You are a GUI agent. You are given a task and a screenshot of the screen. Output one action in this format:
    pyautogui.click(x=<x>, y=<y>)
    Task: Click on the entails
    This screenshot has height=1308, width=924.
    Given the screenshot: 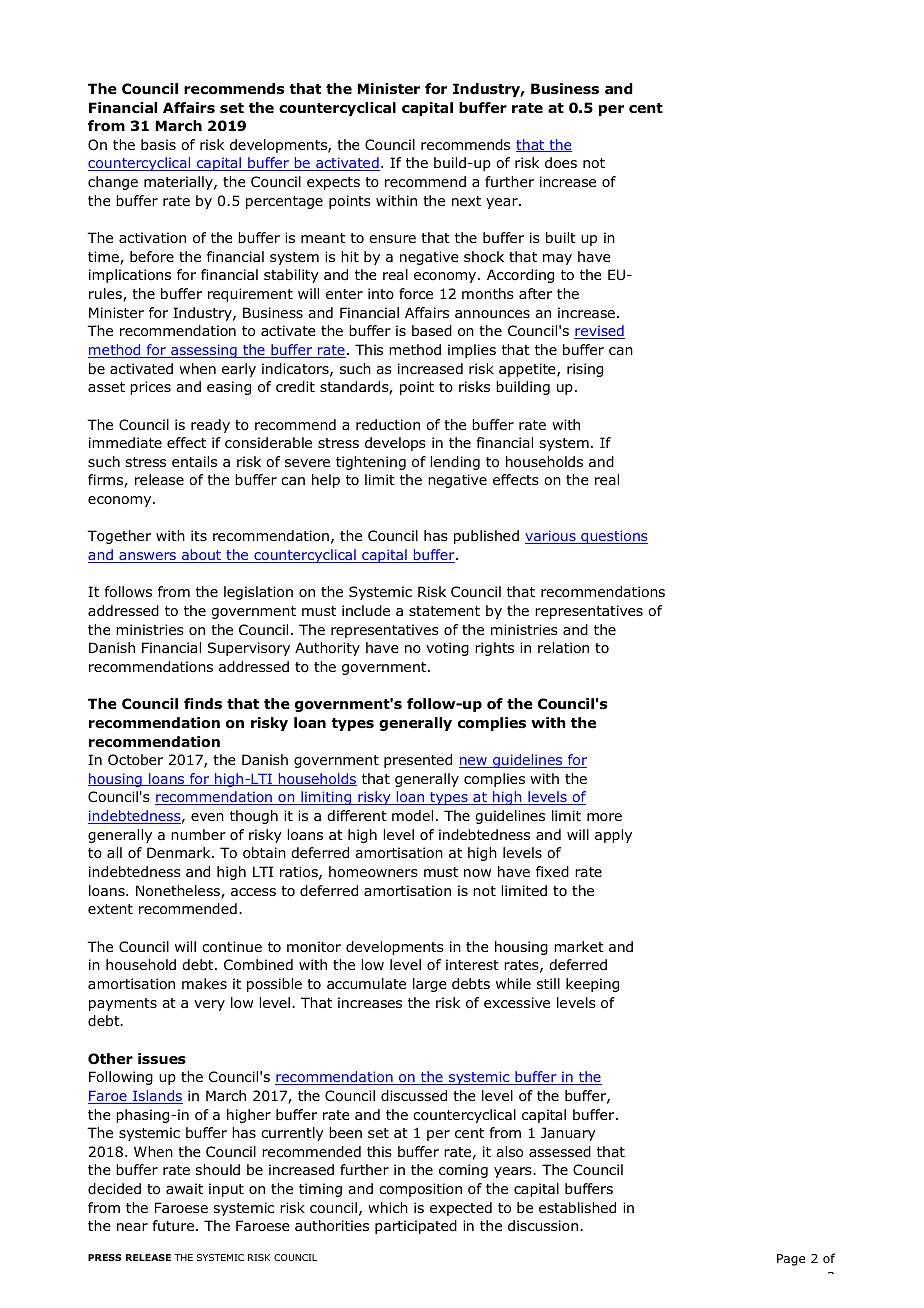 What is the action you would take?
    pyautogui.click(x=194, y=461)
